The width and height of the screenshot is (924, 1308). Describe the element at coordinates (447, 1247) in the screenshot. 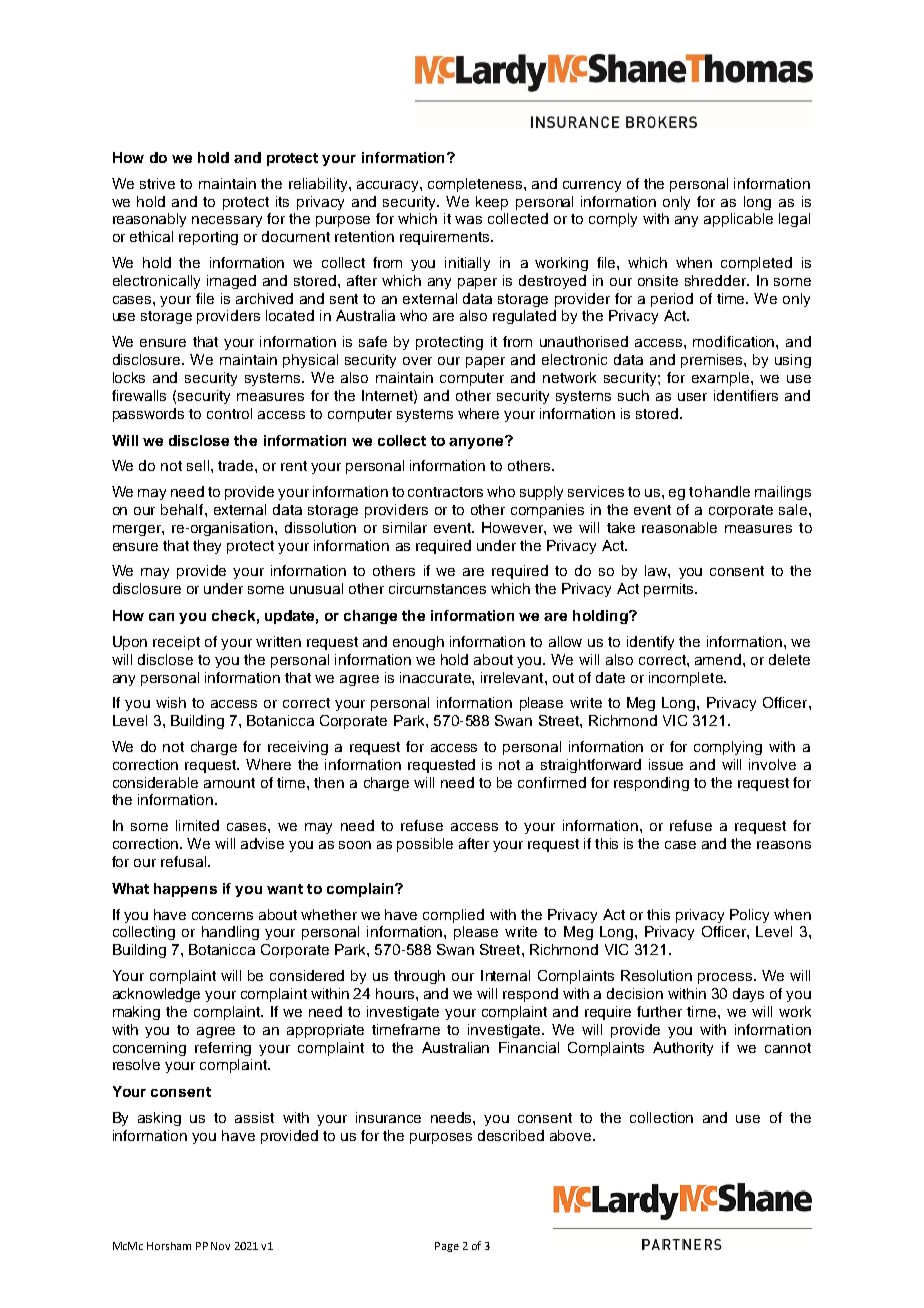

I see `Page` at that location.
